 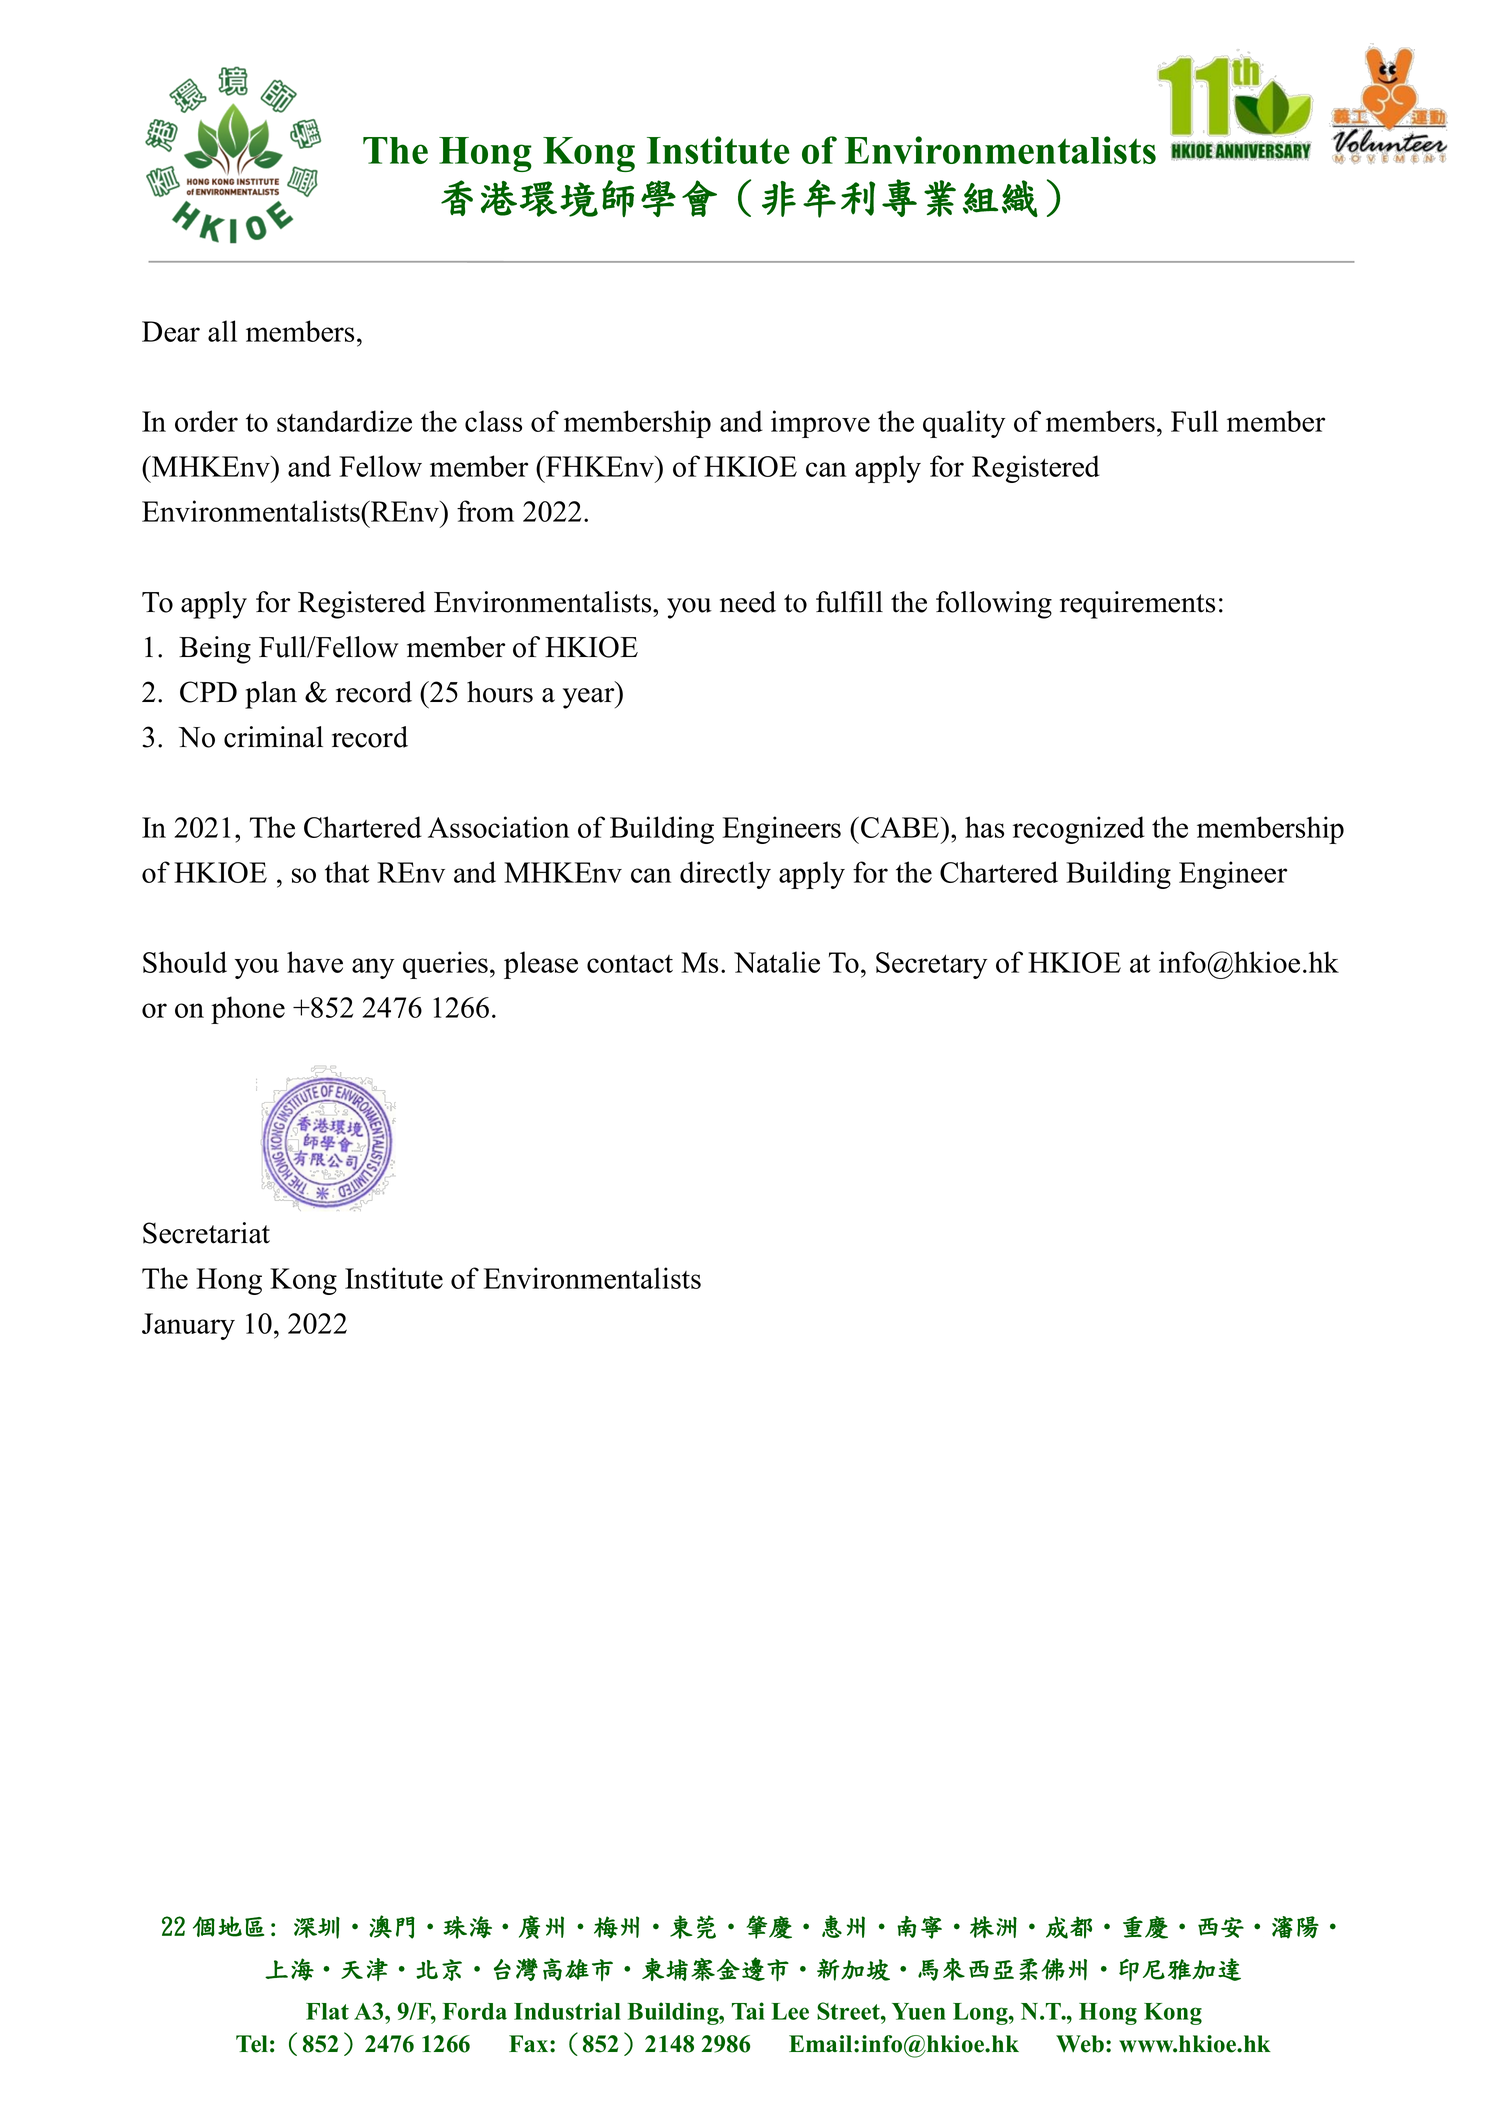 What do you see at coordinates (493, 421) in the image?
I see `class` at bounding box center [493, 421].
